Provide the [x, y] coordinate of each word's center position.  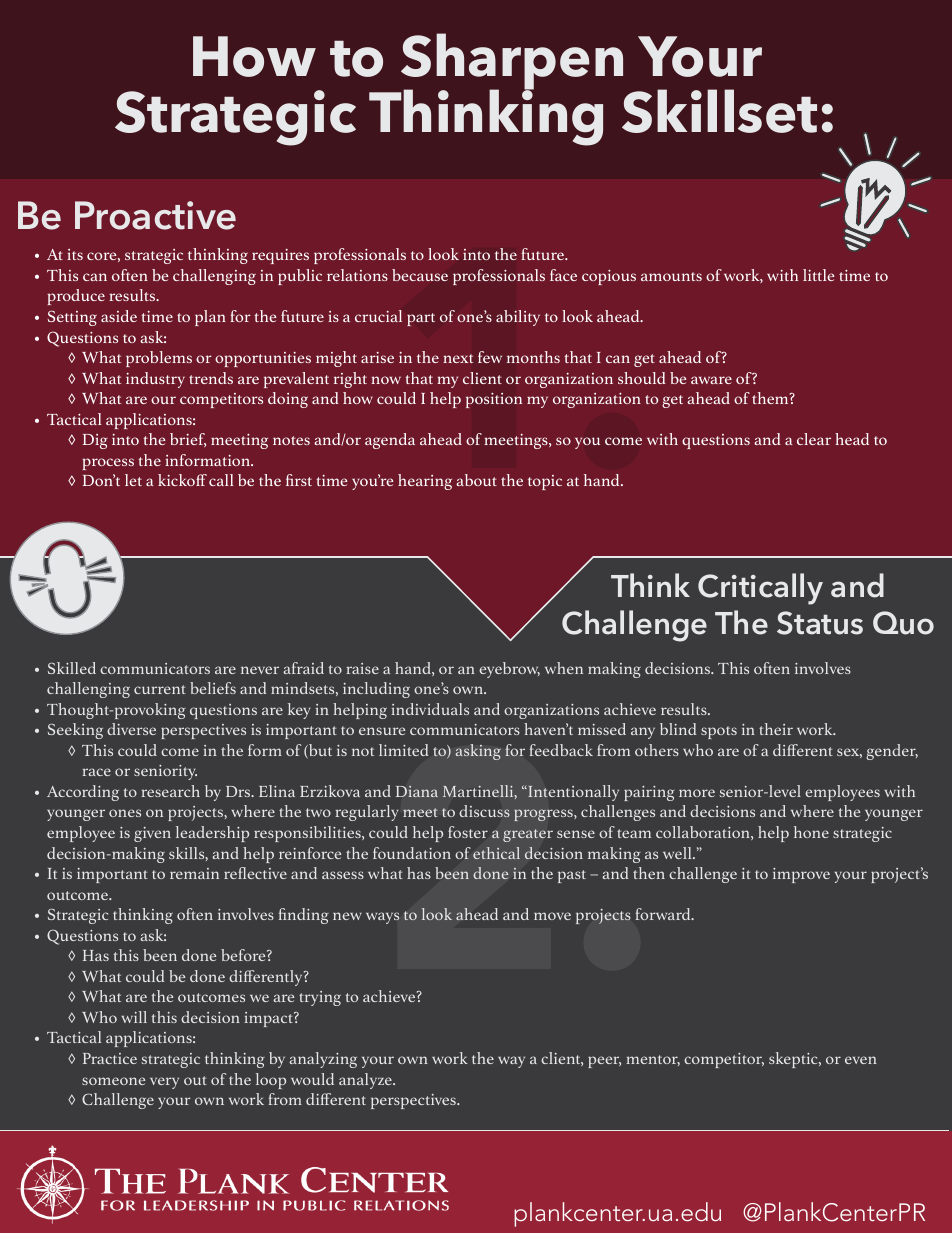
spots [719, 732]
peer [604, 1062]
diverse [131, 729]
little [819, 275]
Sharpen [511, 63]
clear [814, 439]
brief [188, 440]
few [490, 357]
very [164, 1083]
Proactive [155, 215]
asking [478, 752]
